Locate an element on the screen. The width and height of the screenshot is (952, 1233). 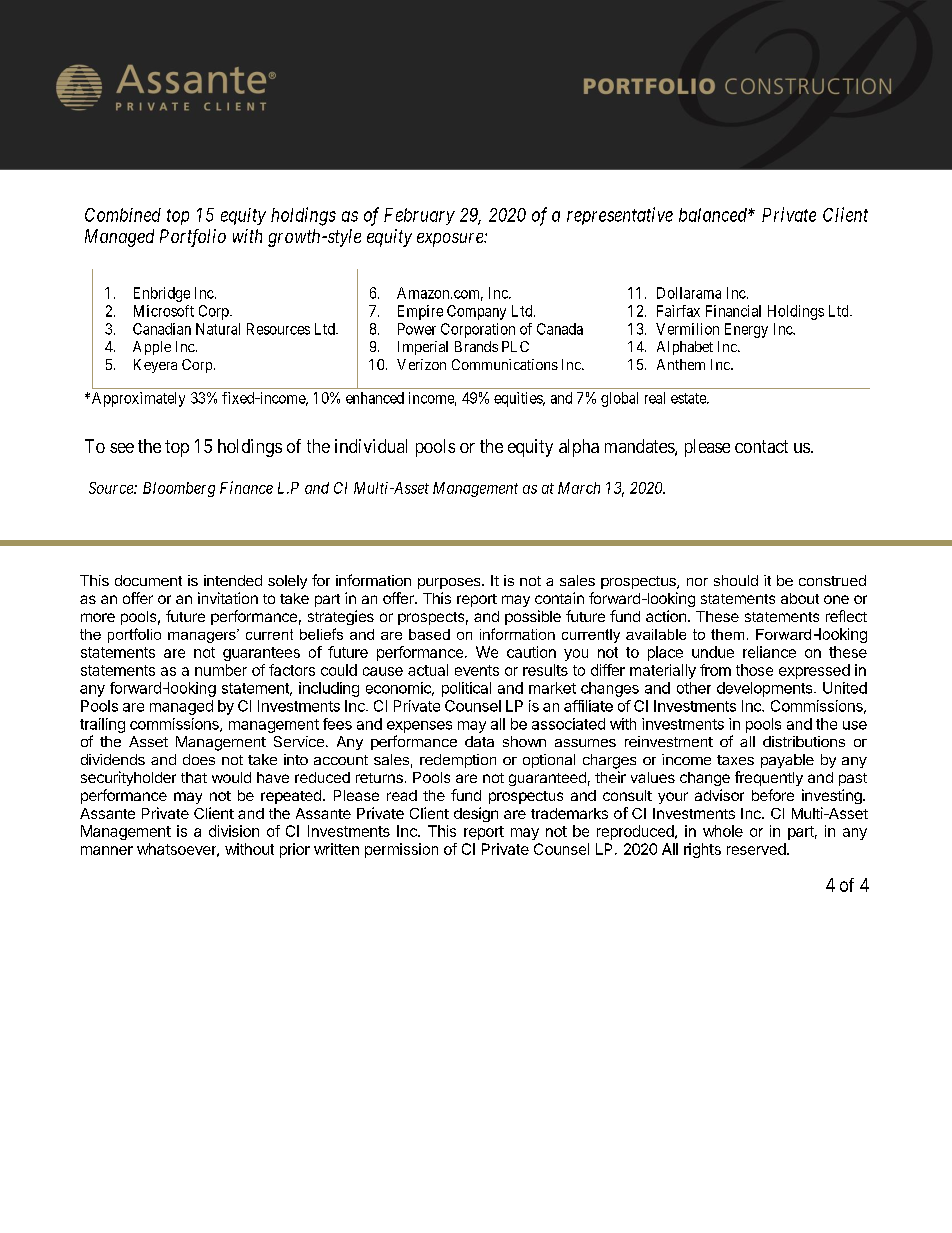
representative is located at coordinates (620, 216).
